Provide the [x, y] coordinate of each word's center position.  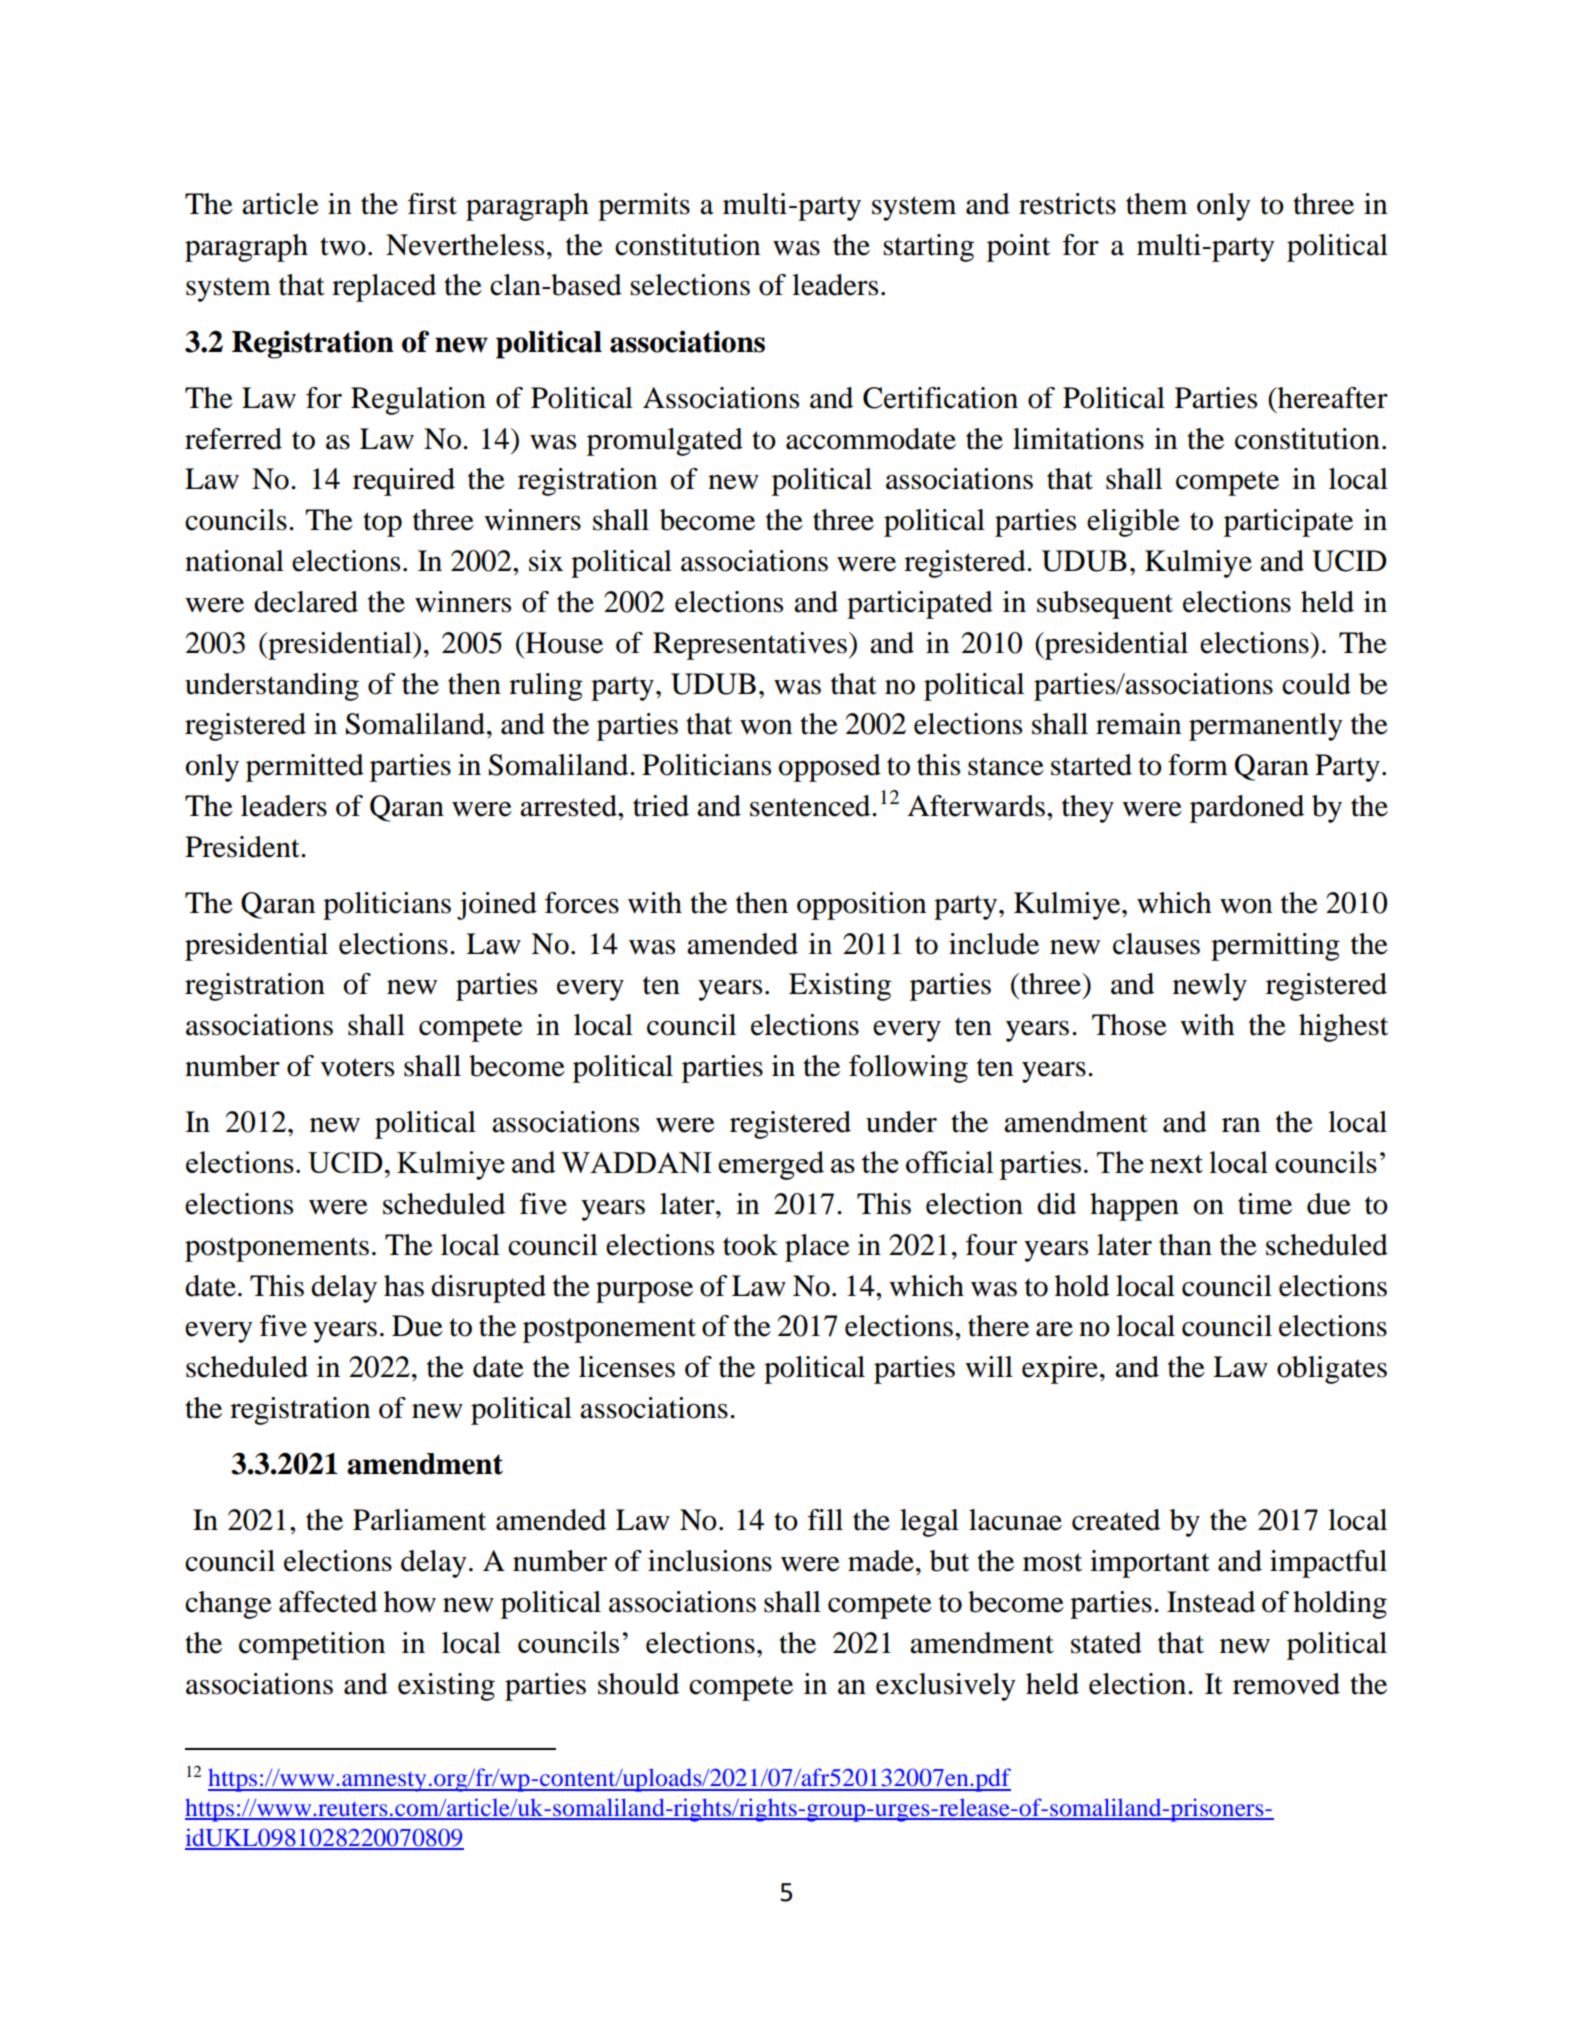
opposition [861, 906]
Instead [1211, 1602]
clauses [1156, 944]
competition [312, 1646]
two [343, 246]
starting [928, 248]
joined [497, 906]
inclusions [710, 1561]
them [1156, 204]
